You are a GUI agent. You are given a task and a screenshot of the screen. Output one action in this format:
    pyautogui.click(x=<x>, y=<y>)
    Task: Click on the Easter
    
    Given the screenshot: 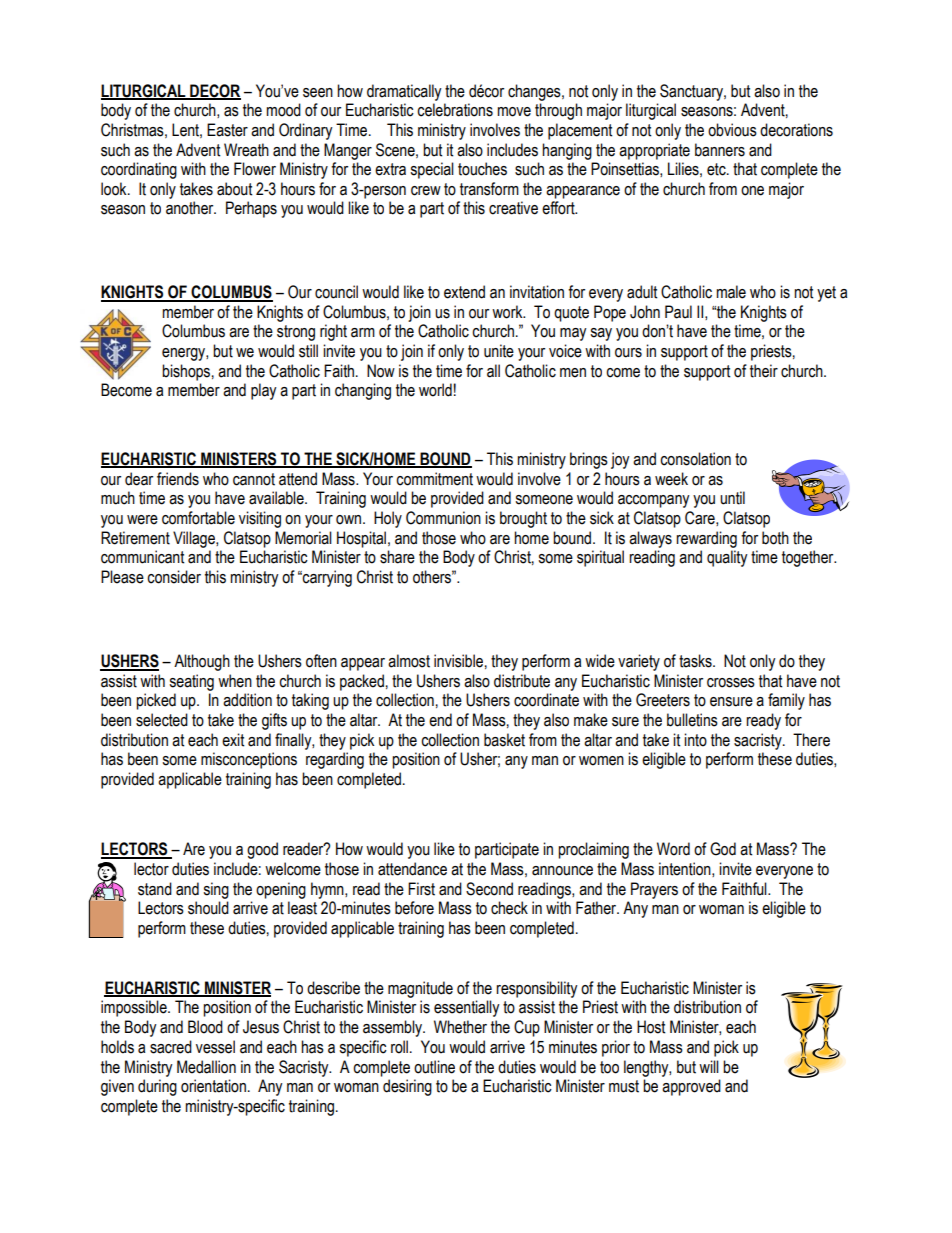 What is the action you would take?
    pyautogui.click(x=227, y=130)
